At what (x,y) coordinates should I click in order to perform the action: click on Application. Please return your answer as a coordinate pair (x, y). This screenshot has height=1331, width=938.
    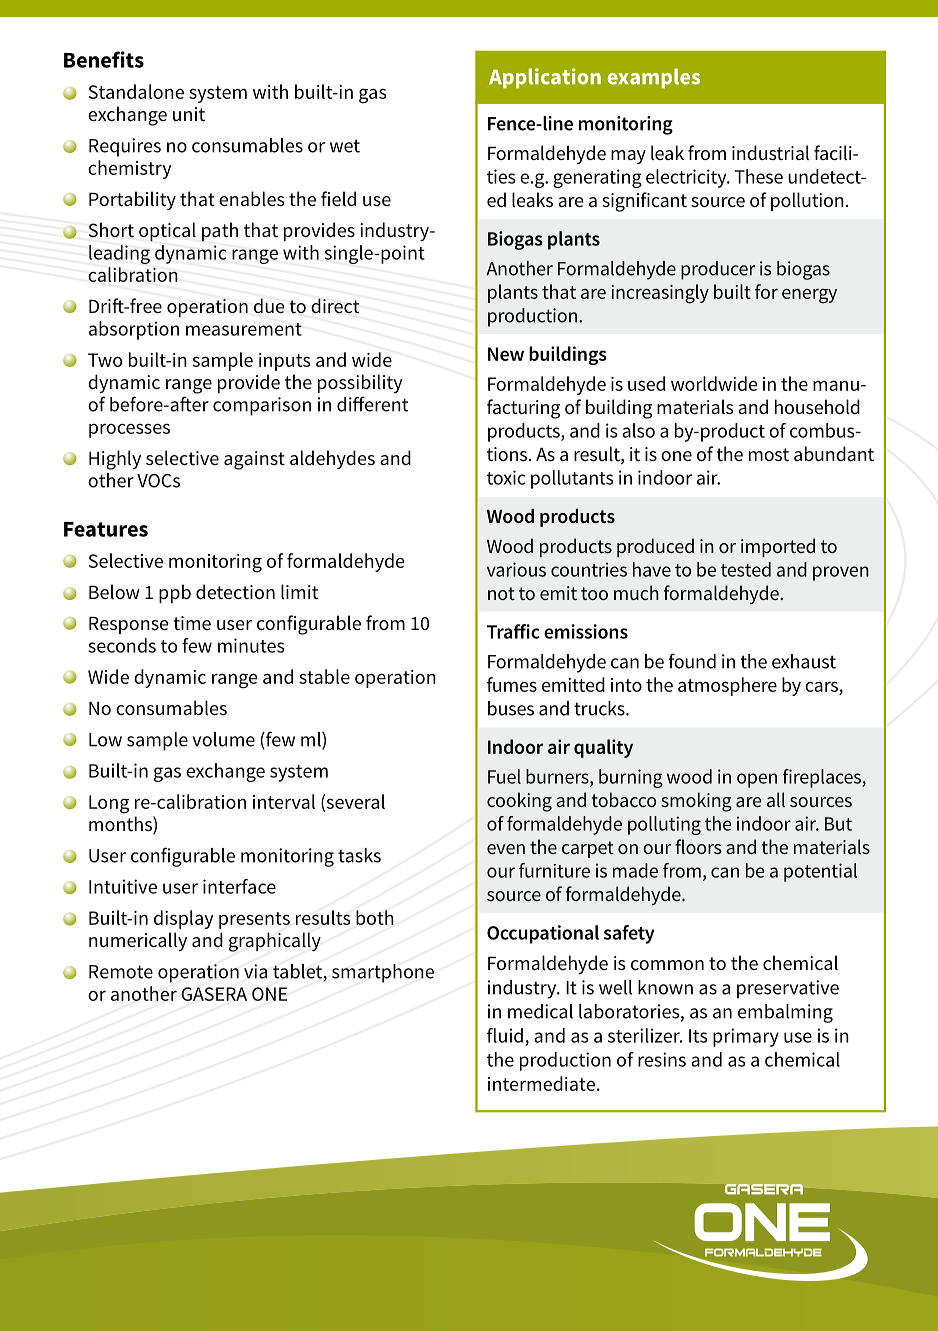
    Looking at the image, I should click on (545, 78).
